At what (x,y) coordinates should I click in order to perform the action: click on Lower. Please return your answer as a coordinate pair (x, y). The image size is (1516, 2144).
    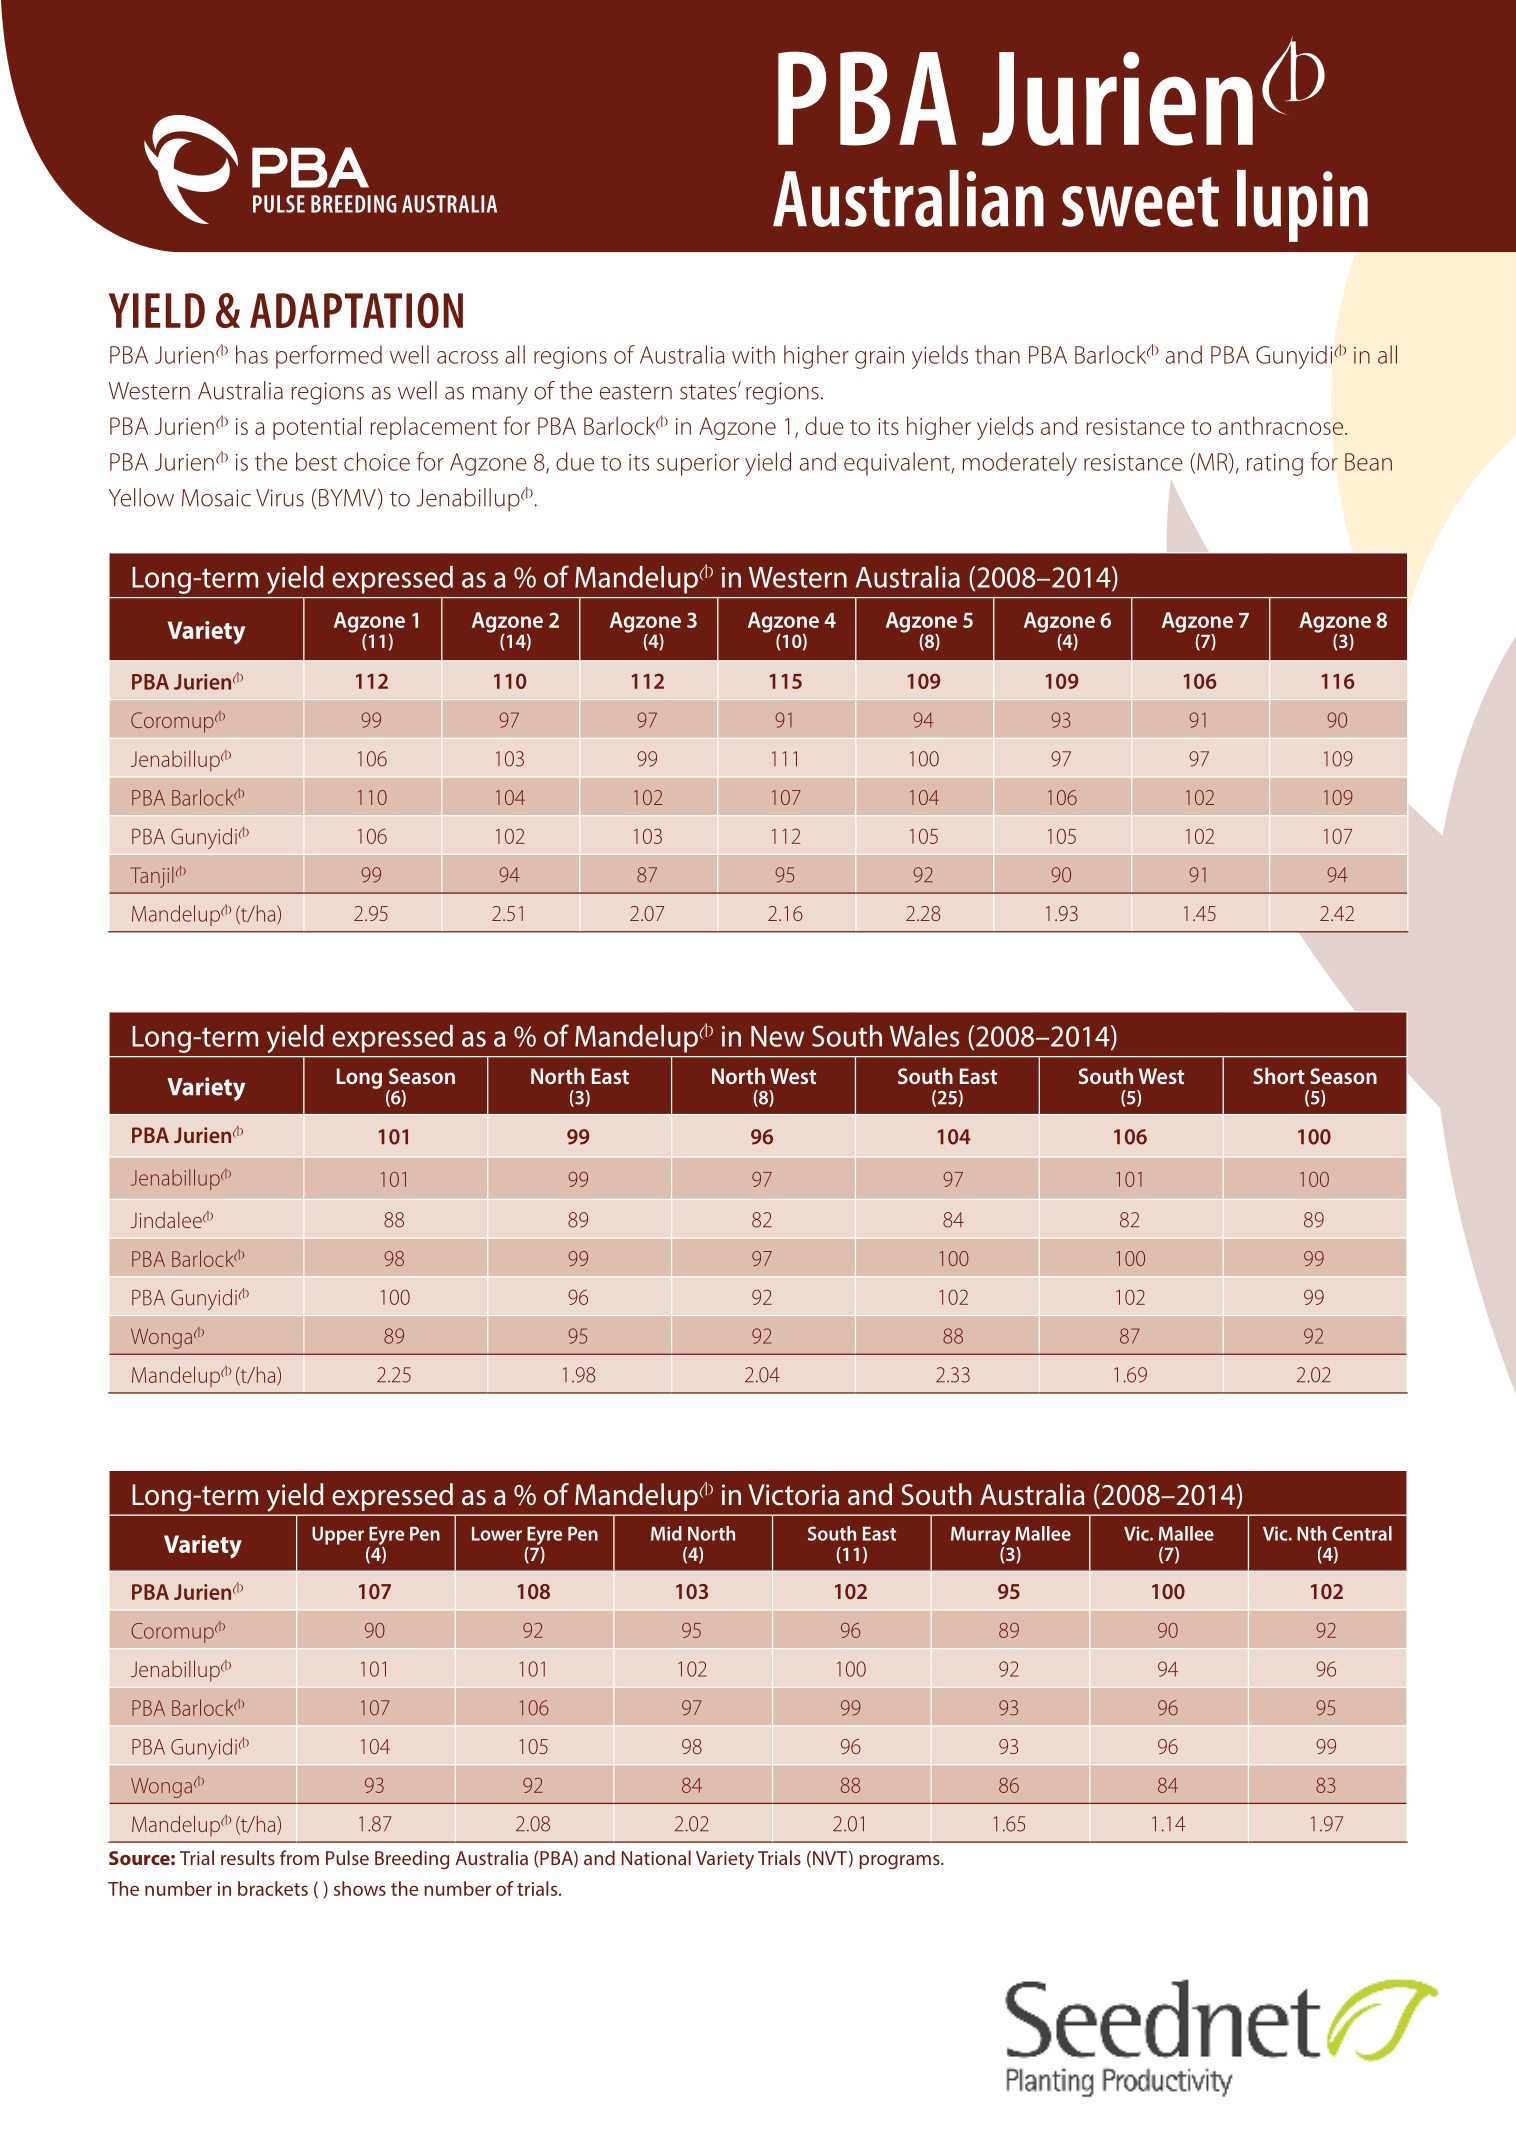
    Looking at the image, I should click on (497, 1534).
